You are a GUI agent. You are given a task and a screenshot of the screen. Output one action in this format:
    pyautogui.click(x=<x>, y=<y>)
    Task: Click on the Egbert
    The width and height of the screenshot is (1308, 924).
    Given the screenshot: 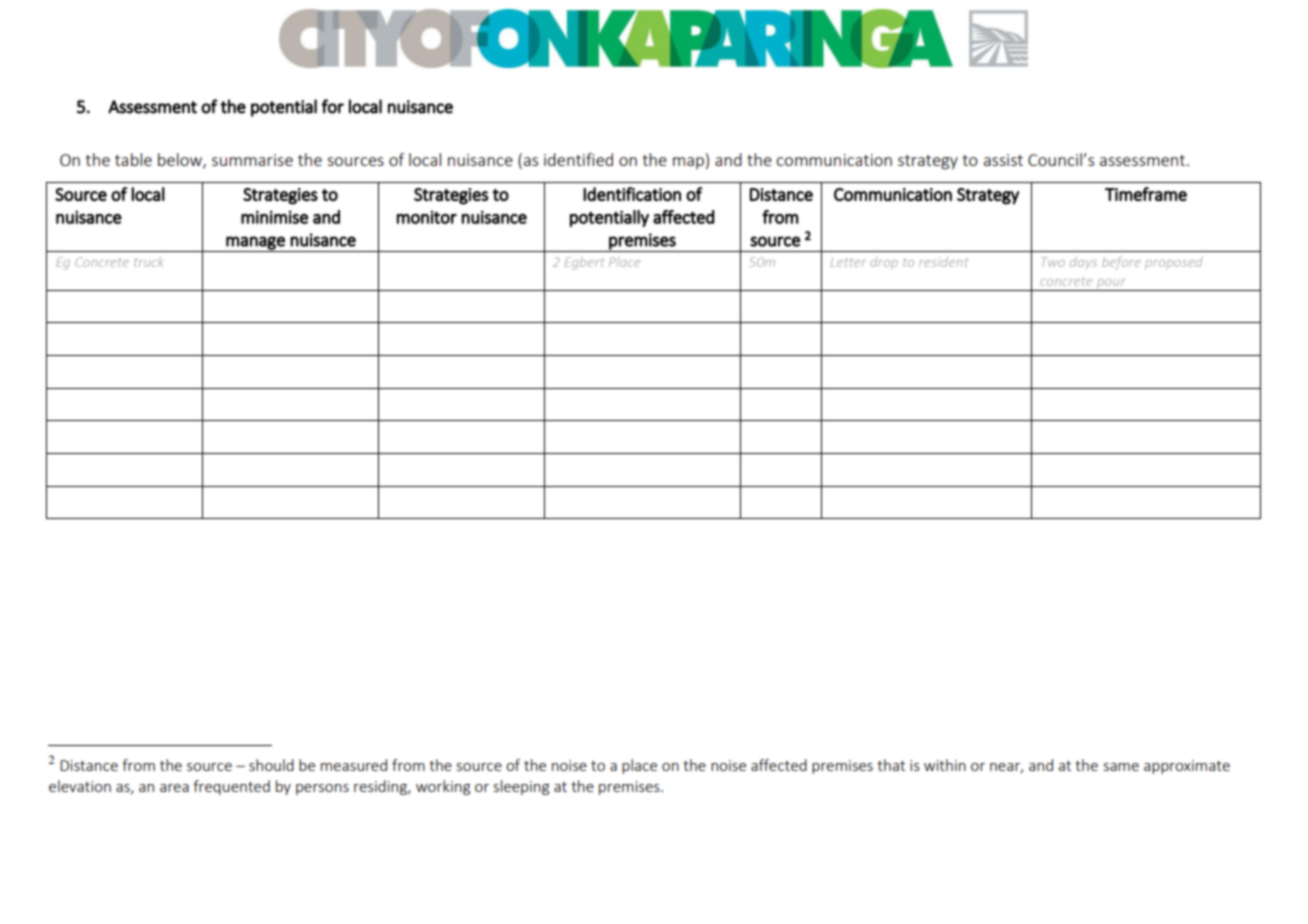 What is the action you would take?
    pyautogui.click(x=584, y=263)
